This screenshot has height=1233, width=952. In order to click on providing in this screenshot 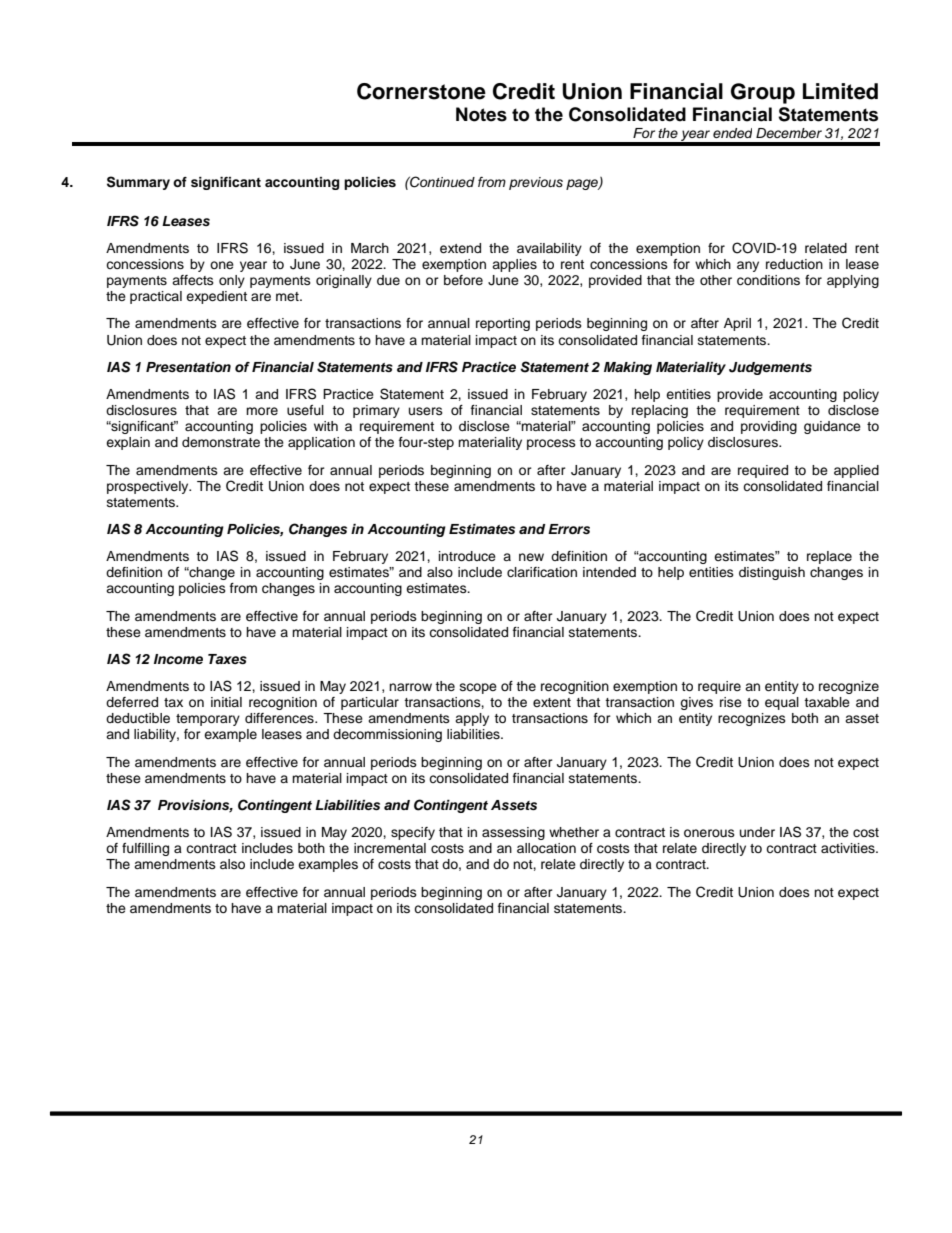, I will do `click(769, 427)`.
